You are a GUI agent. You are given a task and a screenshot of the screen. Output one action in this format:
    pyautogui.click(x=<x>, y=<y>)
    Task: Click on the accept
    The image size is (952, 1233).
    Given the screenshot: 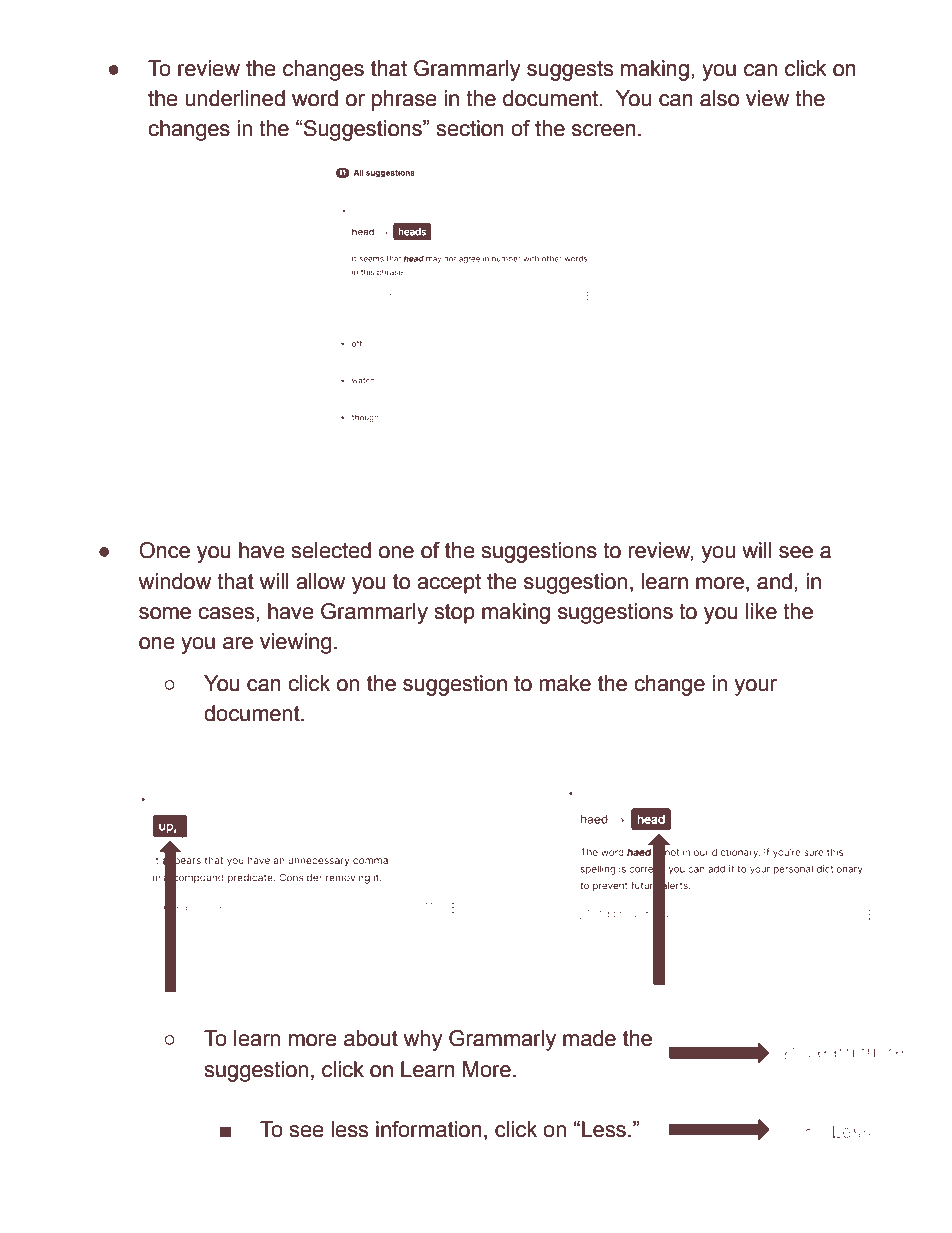 What is the action you would take?
    pyautogui.click(x=449, y=583)
